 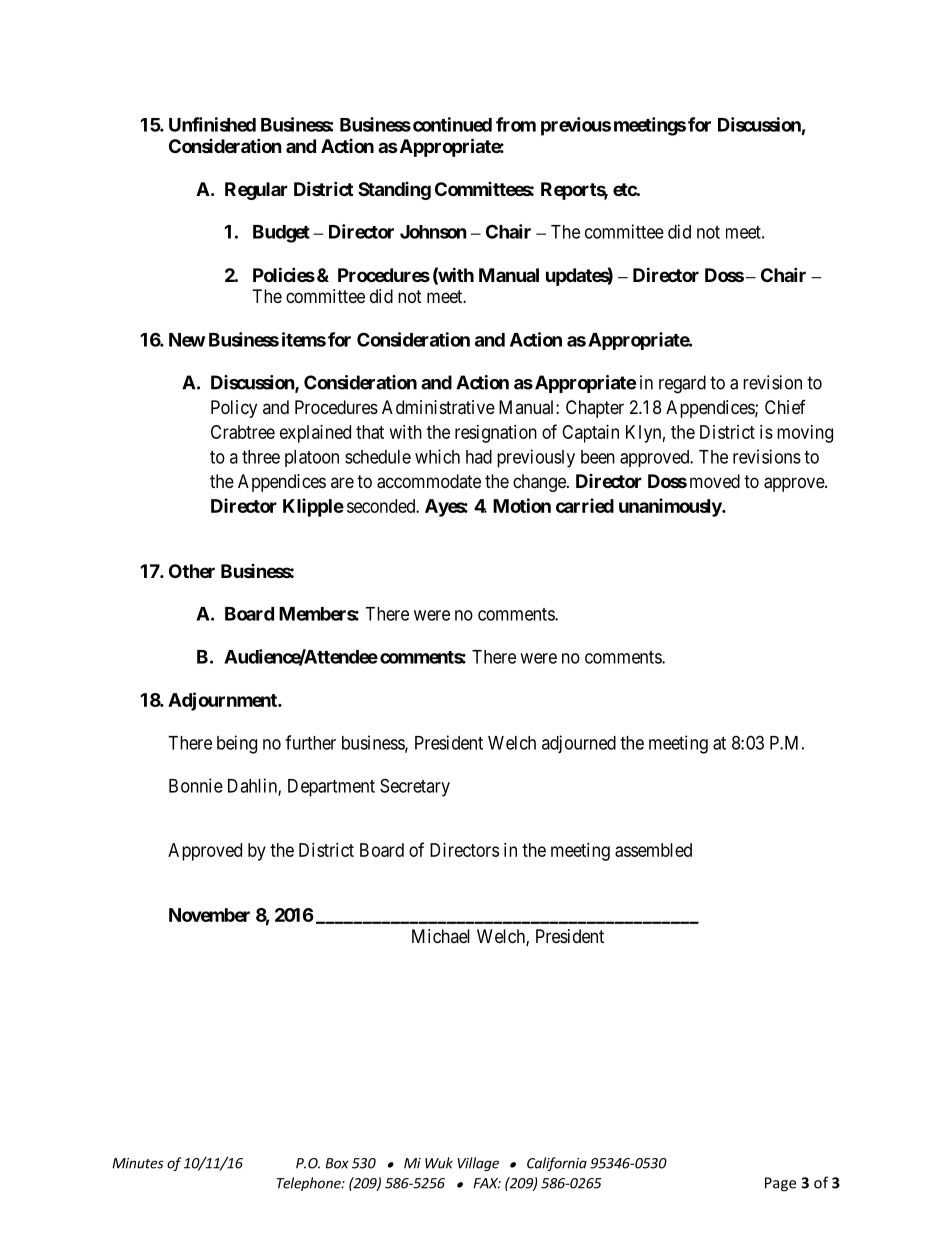 What do you see at coordinates (671, 507) in the screenshot?
I see `unanimously` at bounding box center [671, 507].
